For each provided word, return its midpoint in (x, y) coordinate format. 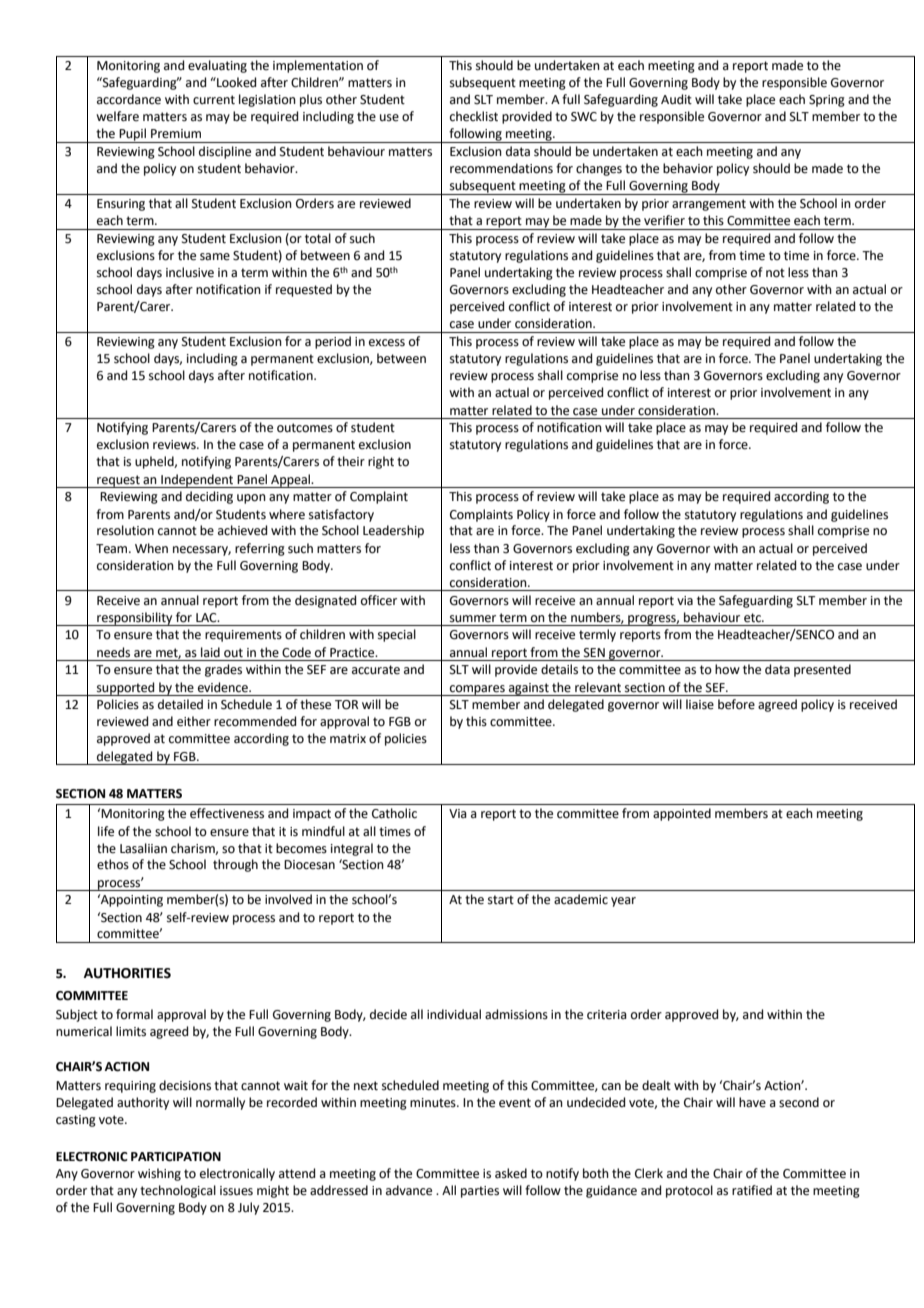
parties (480, 1192)
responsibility (135, 619)
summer (473, 619)
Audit (676, 99)
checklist (474, 116)
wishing (159, 1174)
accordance (129, 99)
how (727, 669)
